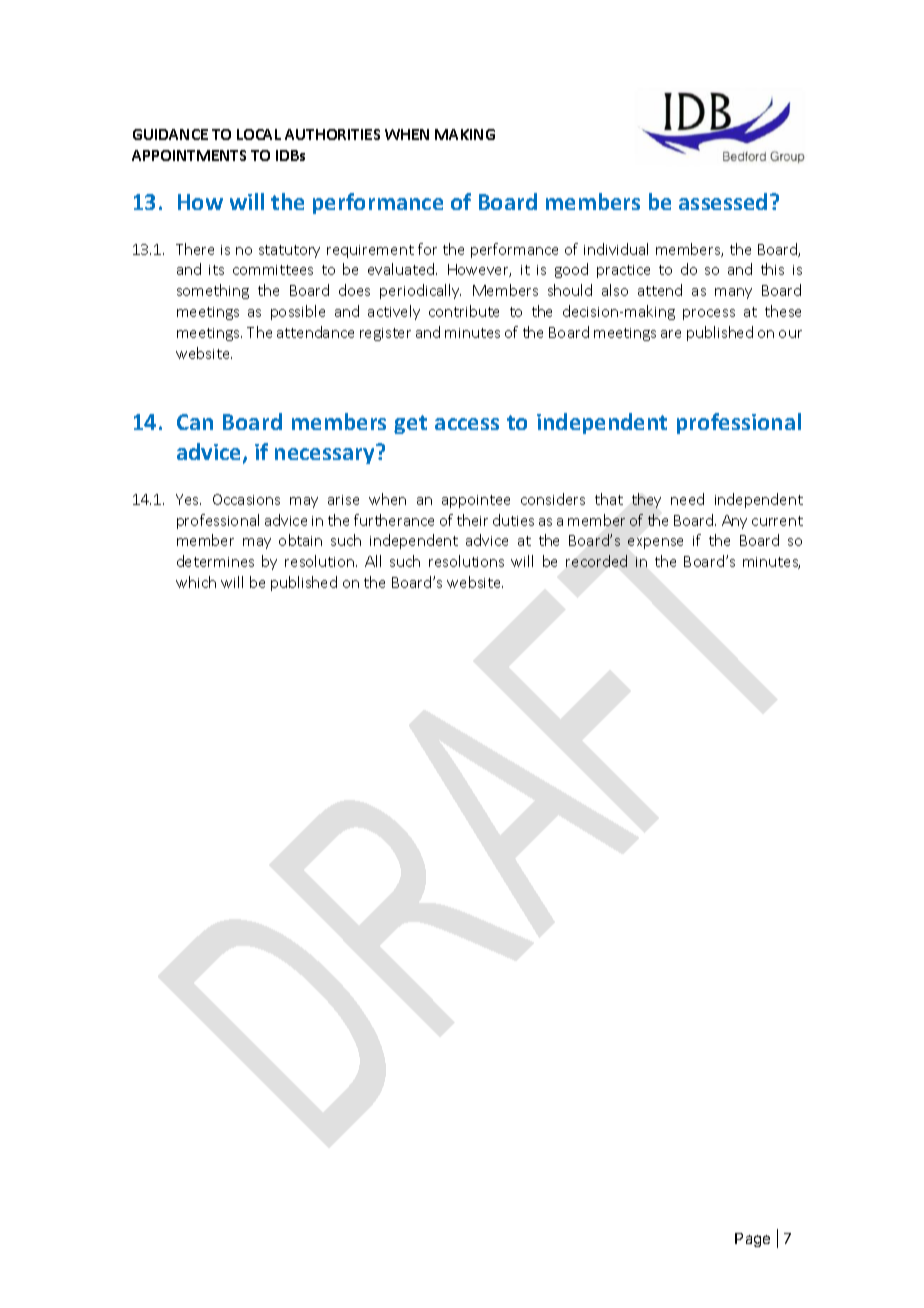  What do you see at coordinates (479, 270) in the page?
I see `However` at bounding box center [479, 270].
